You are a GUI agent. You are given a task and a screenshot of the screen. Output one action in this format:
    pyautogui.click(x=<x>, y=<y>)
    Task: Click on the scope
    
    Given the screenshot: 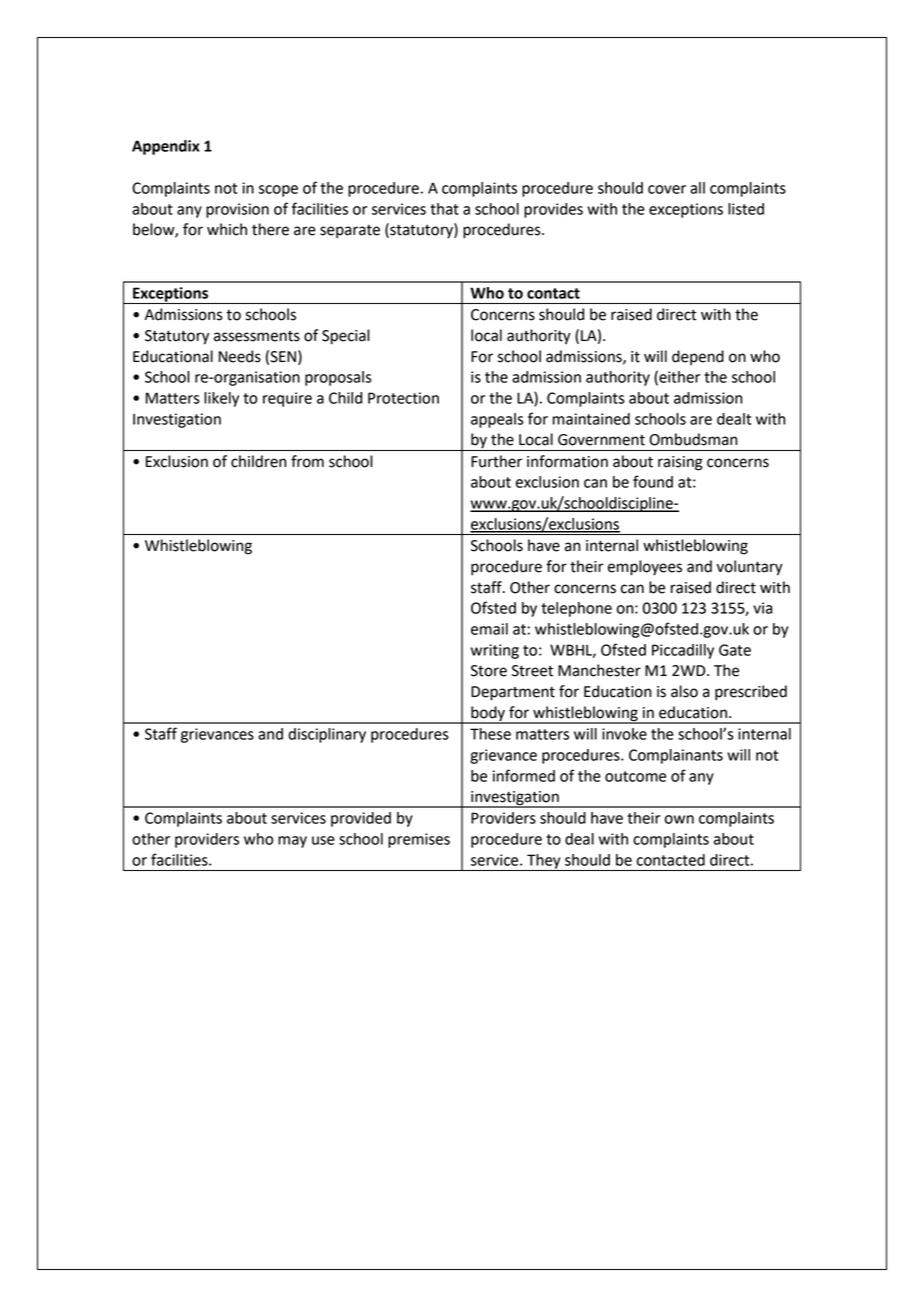 What is the action you would take?
    pyautogui.click(x=278, y=191)
